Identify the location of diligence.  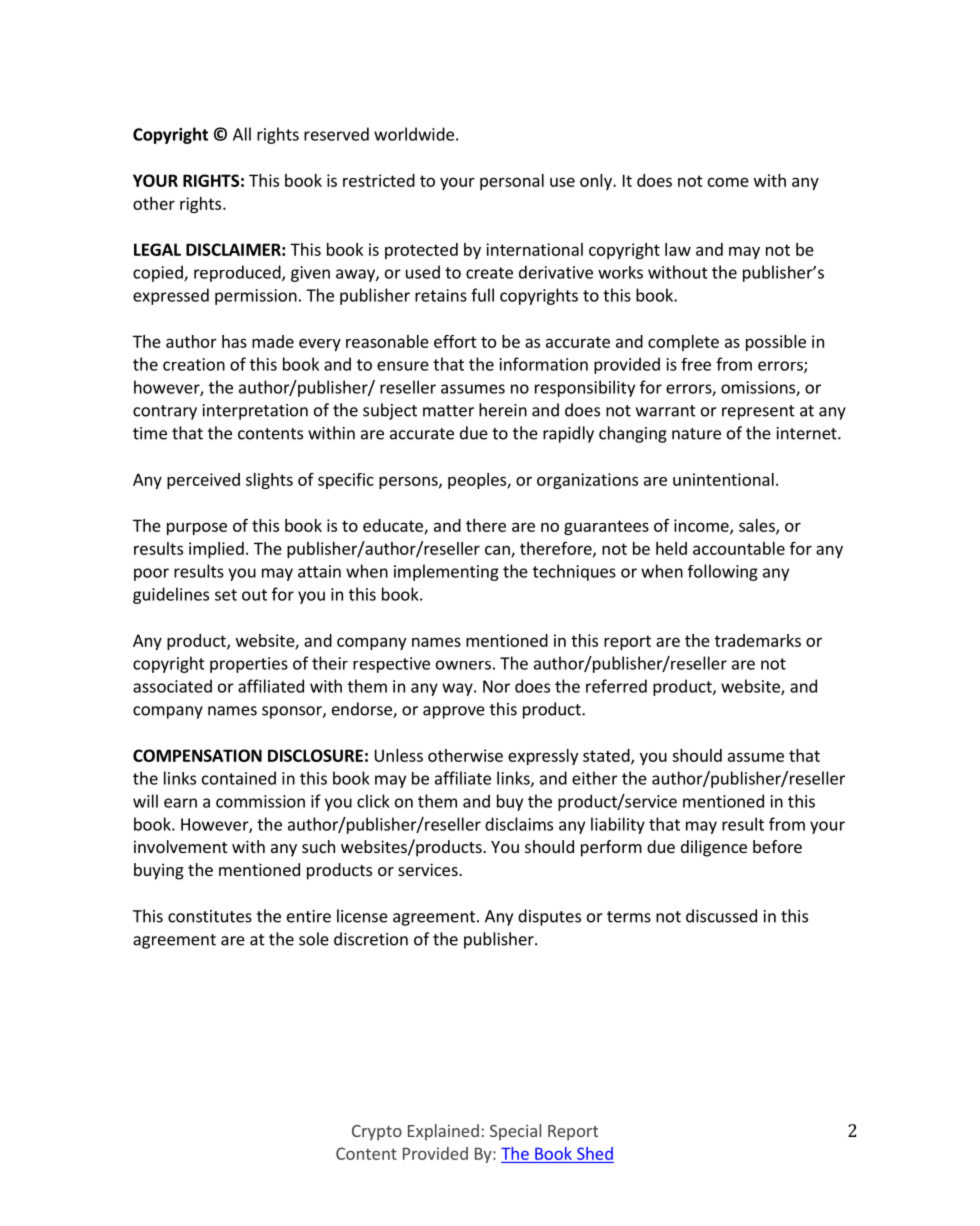
(714, 848).
